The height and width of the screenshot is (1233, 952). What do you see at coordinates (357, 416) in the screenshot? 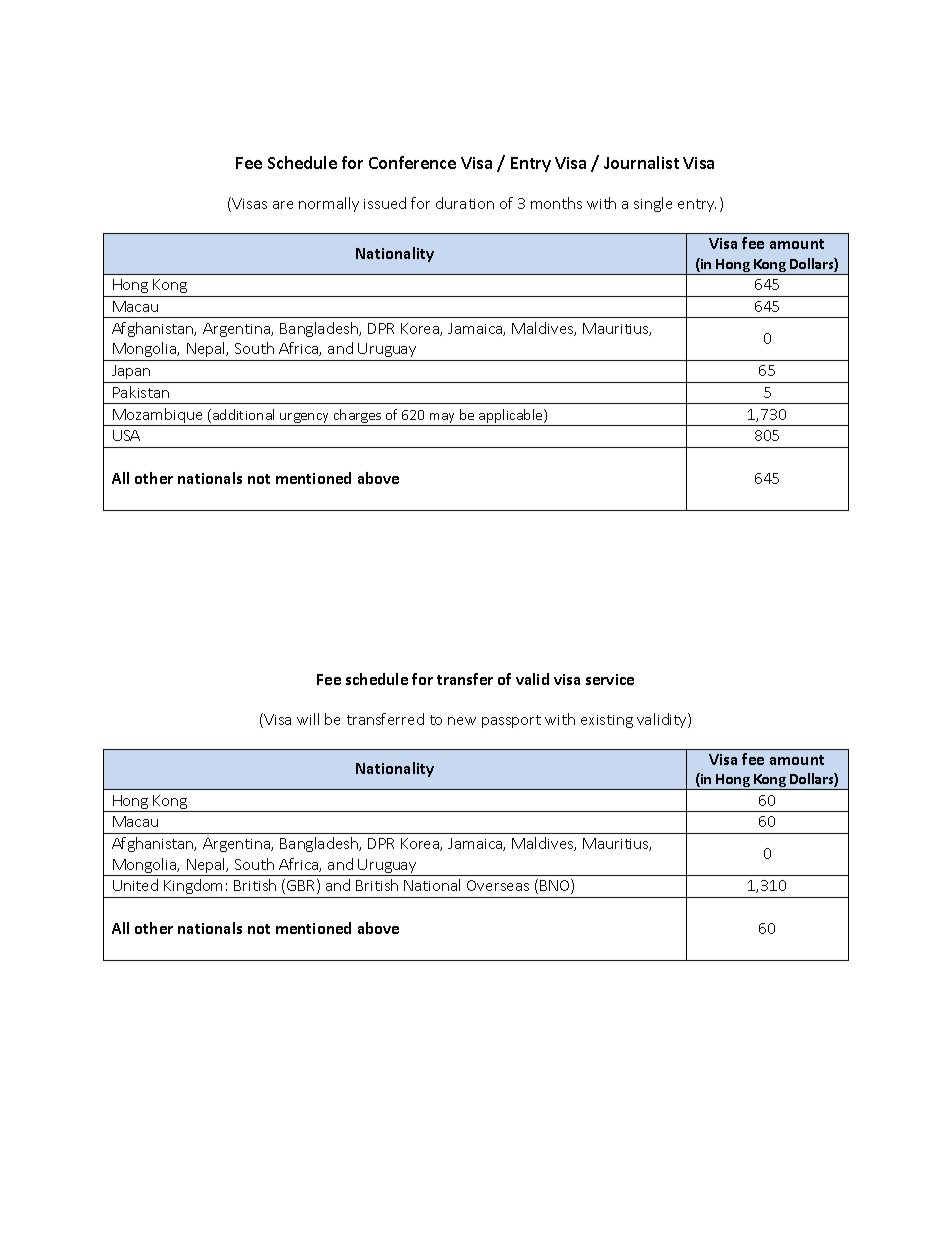
I see `charges` at bounding box center [357, 416].
